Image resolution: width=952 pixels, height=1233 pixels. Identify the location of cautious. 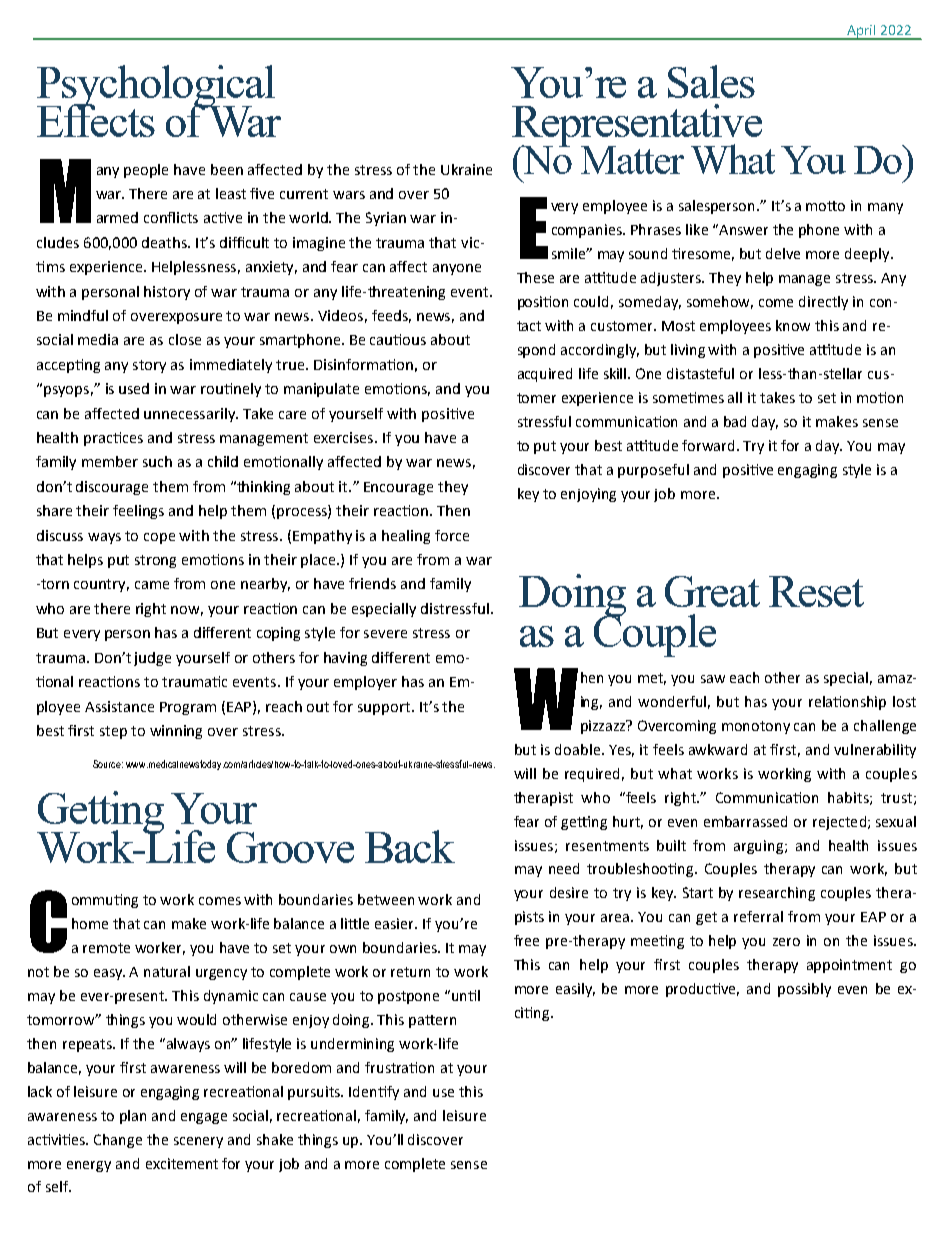
(398, 339).
